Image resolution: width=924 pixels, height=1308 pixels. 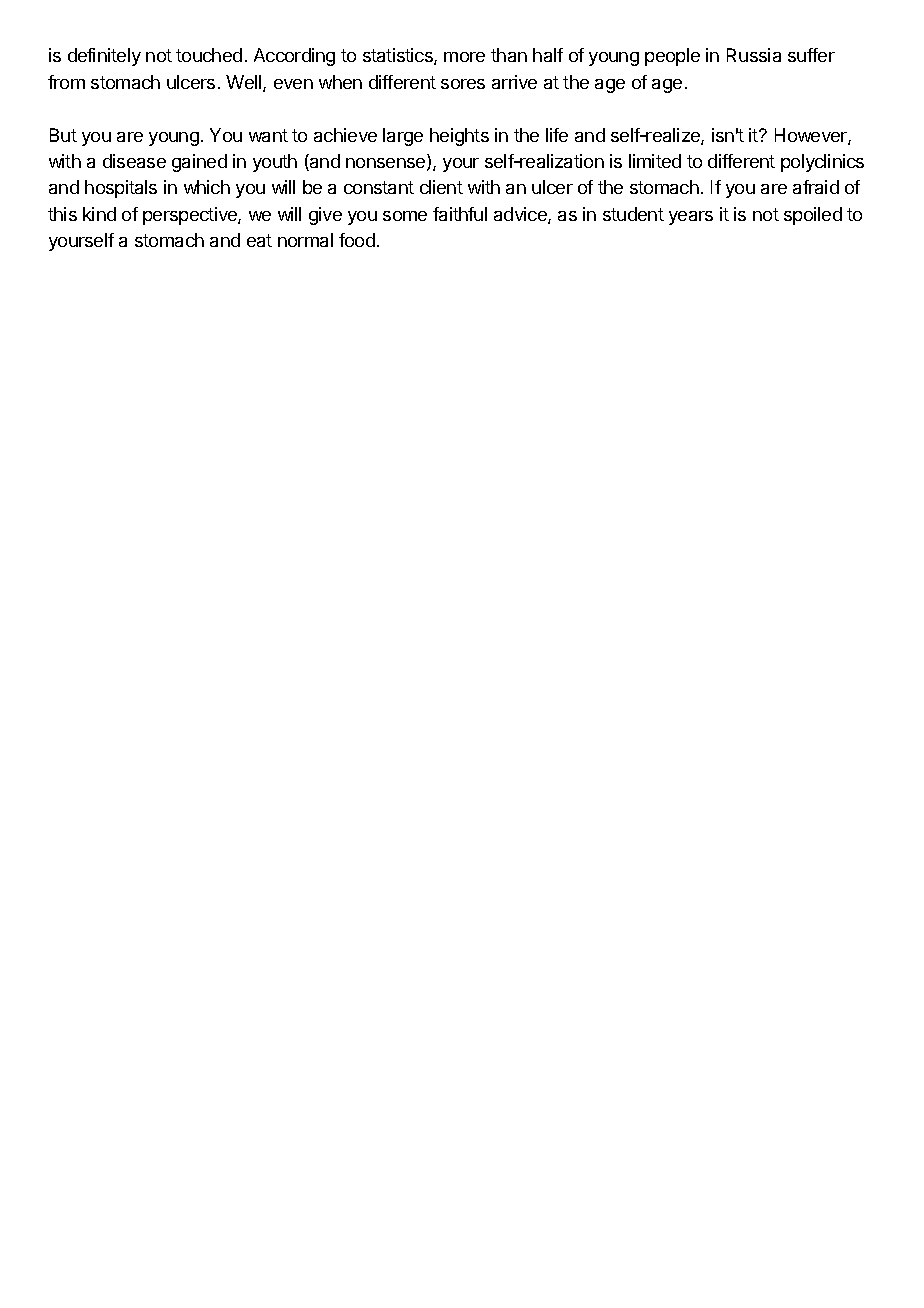 What do you see at coordinates (459, 137) in the screenshot?
I see `heights` at bounding box center [459, 137].
